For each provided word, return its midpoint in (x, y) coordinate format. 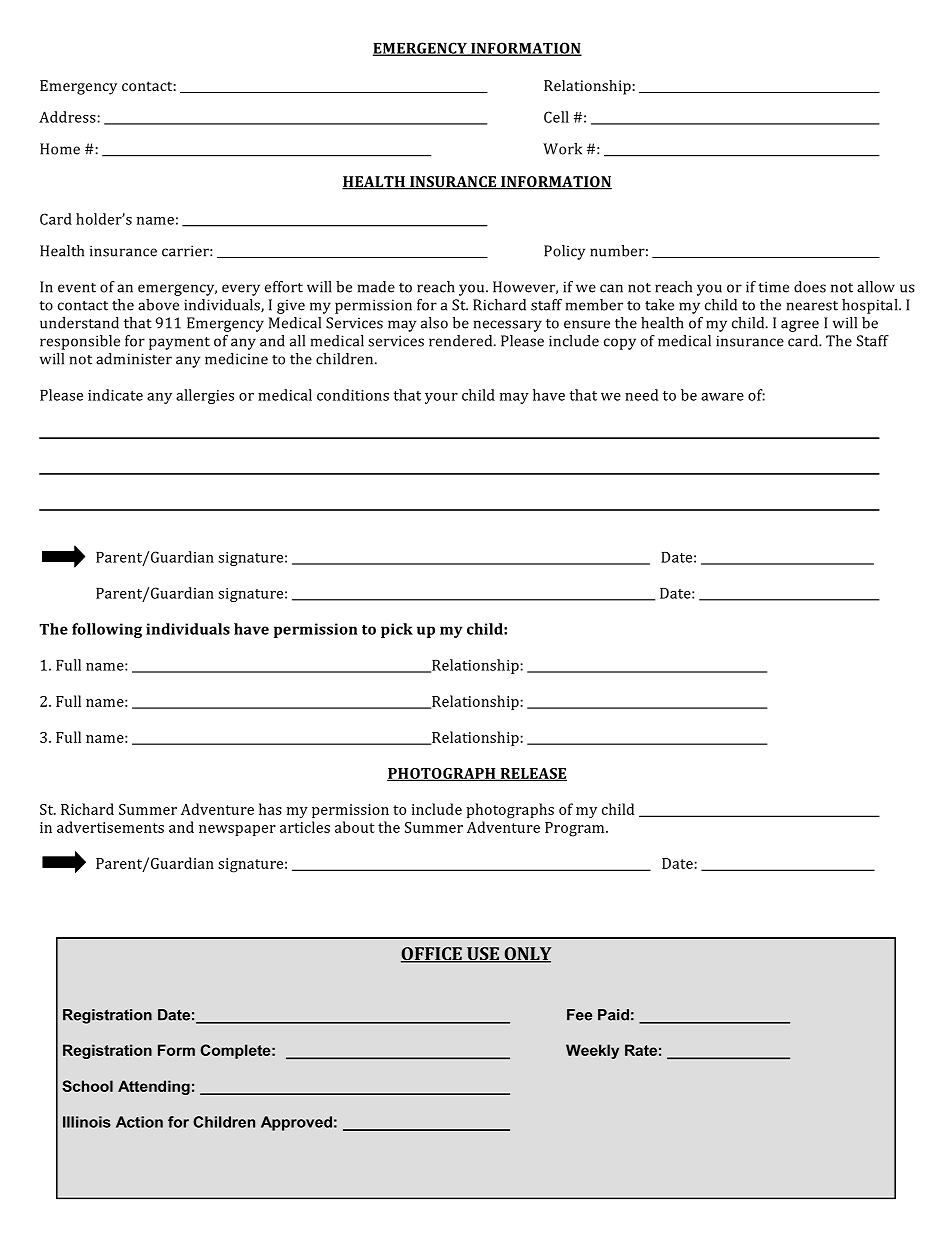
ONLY (527, 955)
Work (562, 149)
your (441, 398)
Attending (154, 1087)
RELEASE (532, 774)
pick (397, 630)
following (107, 630)
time (773, 287)
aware (722, 397)
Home (60, 149)
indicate (115, 395)
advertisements (110, 827)
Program (576, 829)
